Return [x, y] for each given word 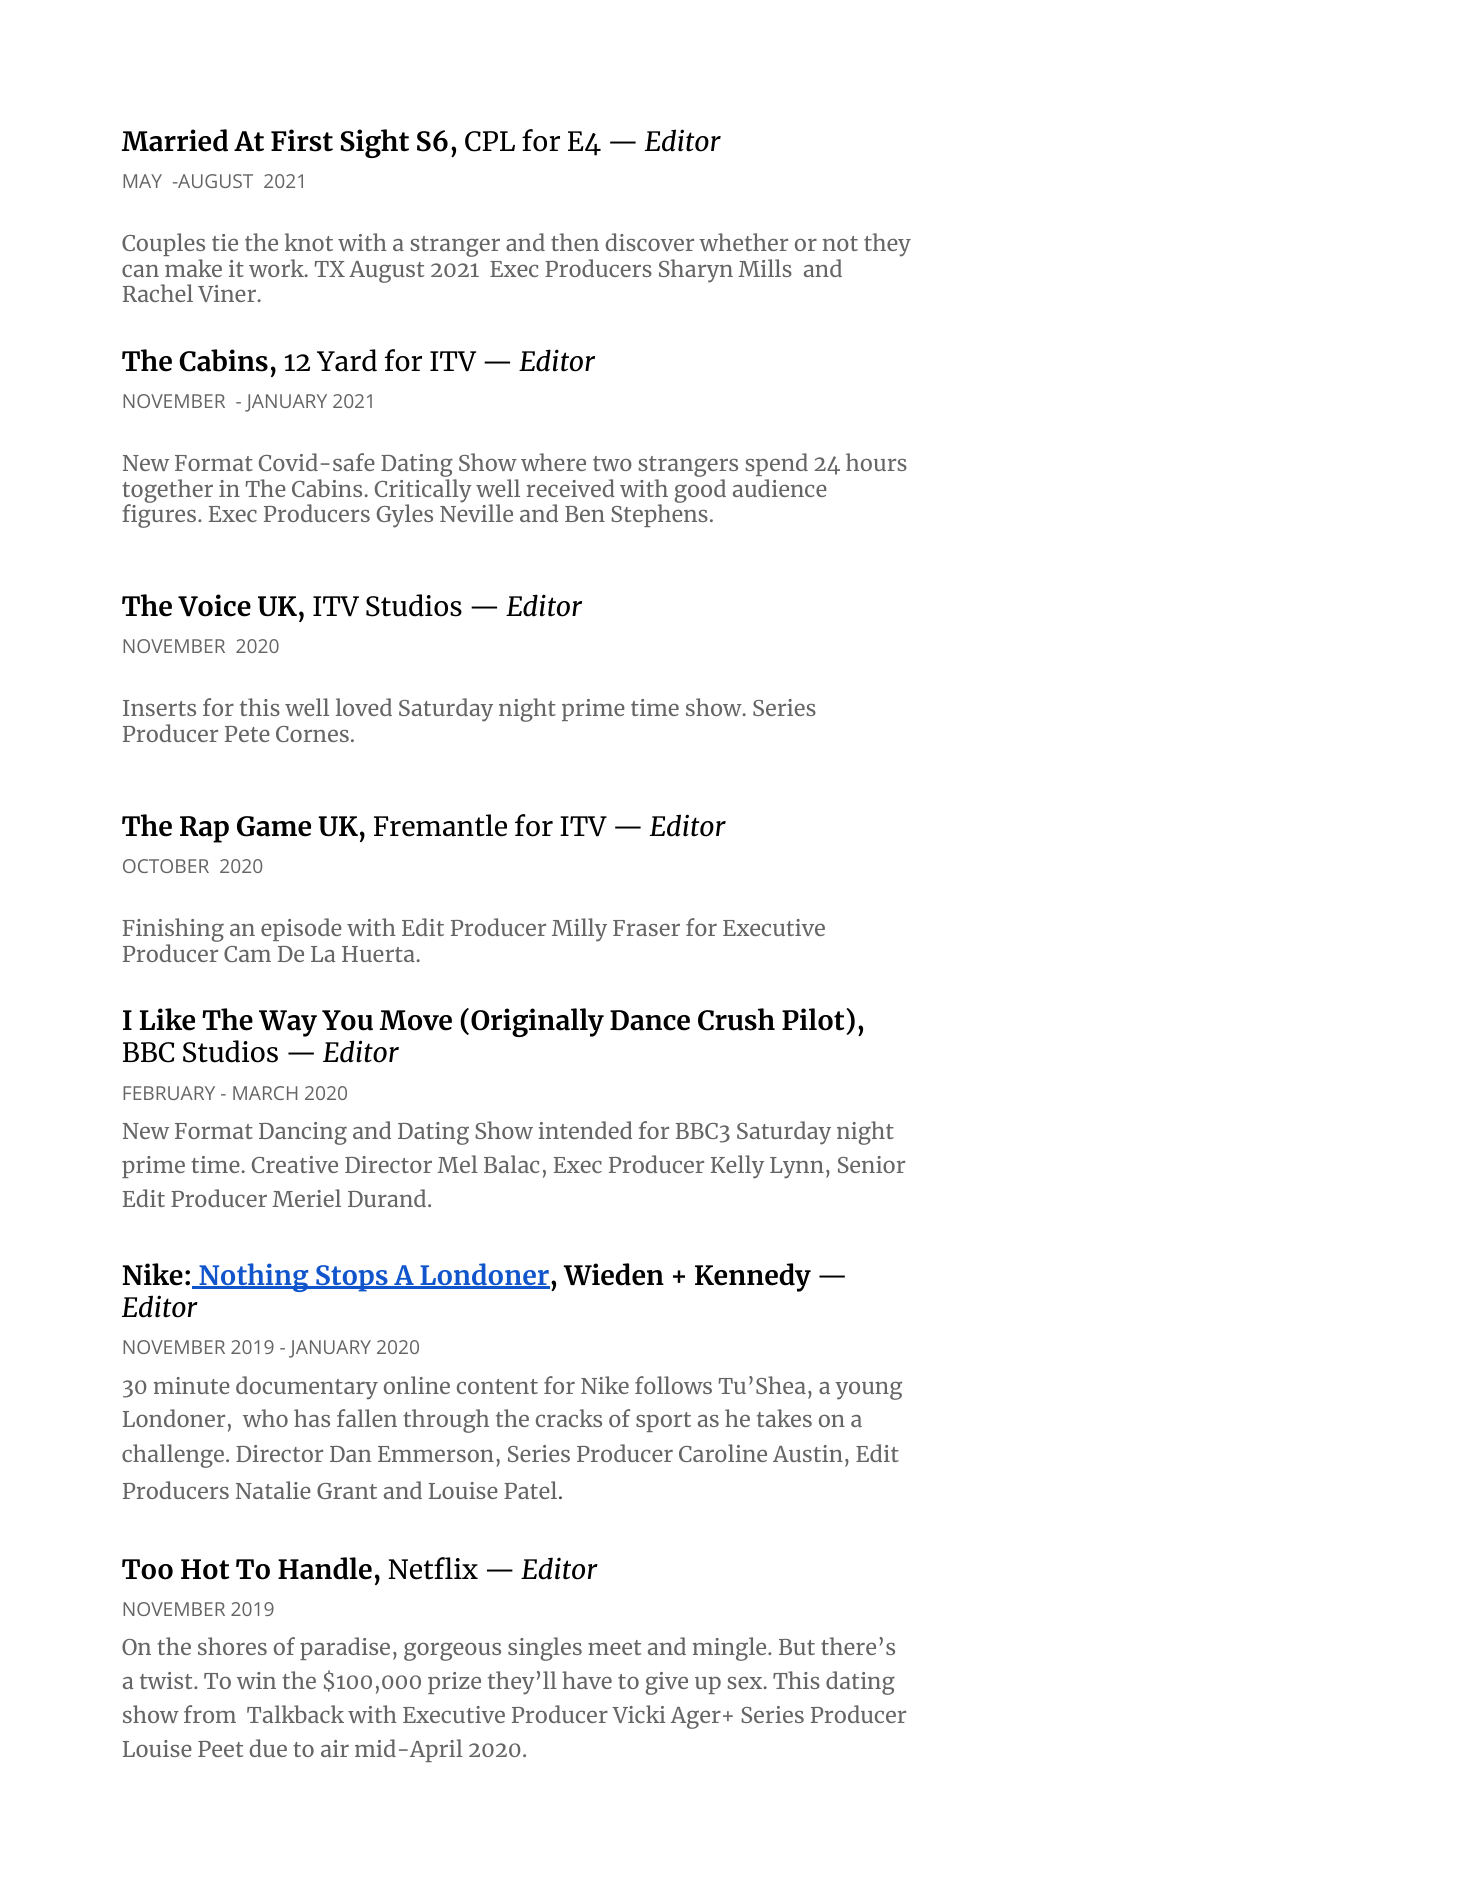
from [210, 1714]
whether [743, 242]
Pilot [813, 1019]
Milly [579, 930]
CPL [490, 141]
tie [225, 242]
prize [454, 1683]
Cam [247, 954]
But [797, 1647]
